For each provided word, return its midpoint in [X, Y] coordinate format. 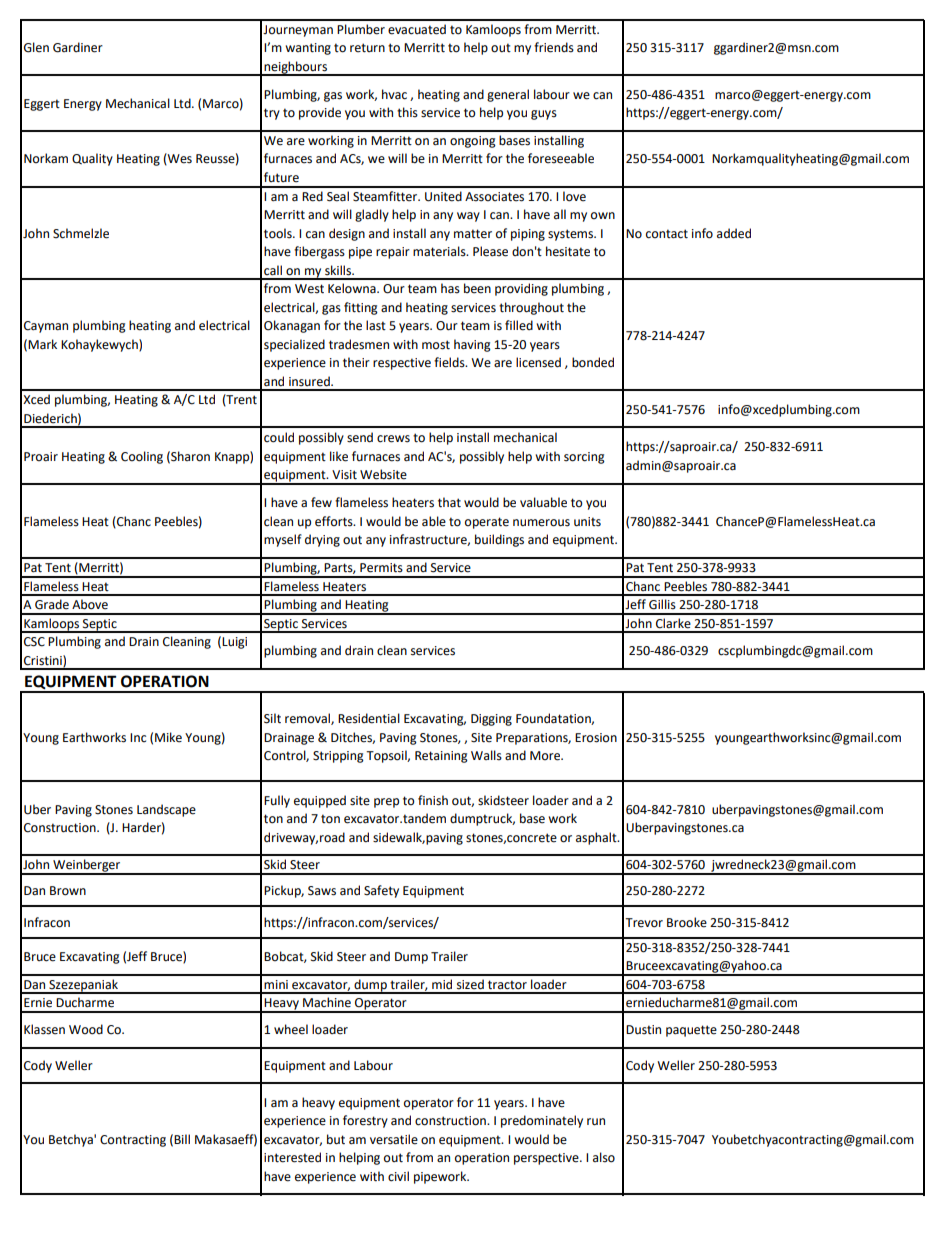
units [587, 522]
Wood [86, 1029]
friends [554, 47]
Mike [168, 737]
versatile [394, 1139]
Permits [381, 568]
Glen [36, 47]
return [367, 48]
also [604, 1157]
